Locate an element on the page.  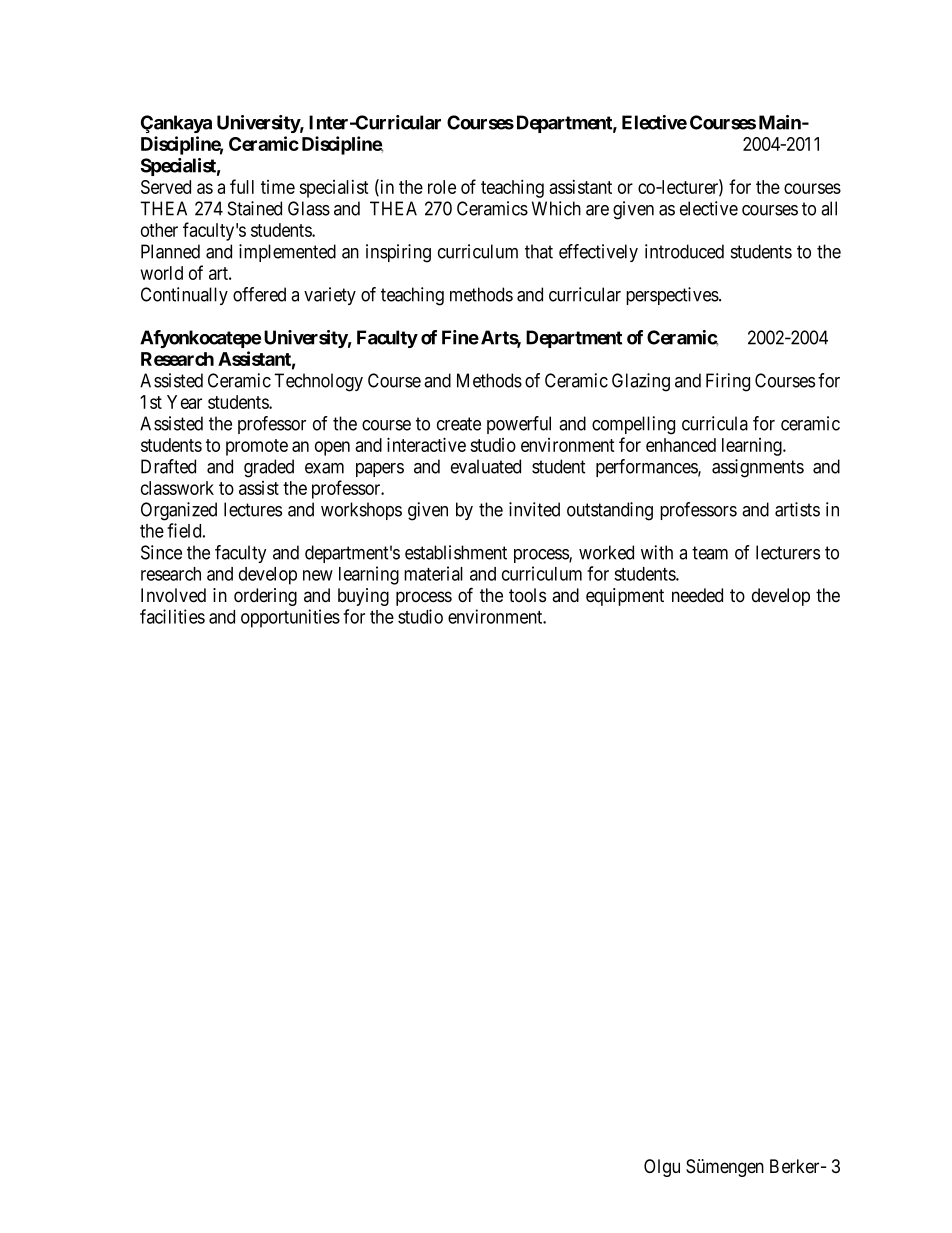
role is located at coordinates (442, 187).
